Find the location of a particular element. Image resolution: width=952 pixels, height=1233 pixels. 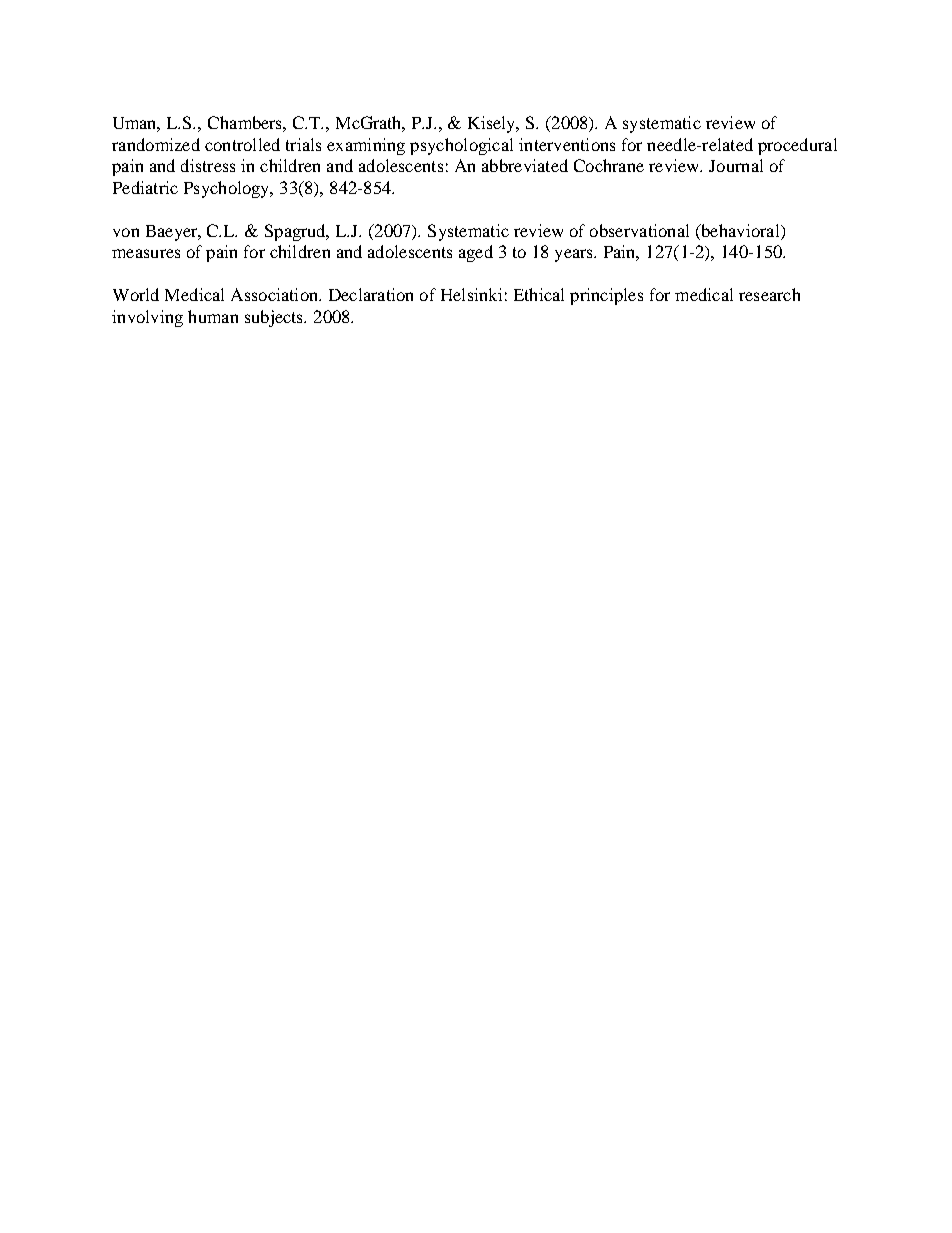

years is located at coordinates (575, 255).
